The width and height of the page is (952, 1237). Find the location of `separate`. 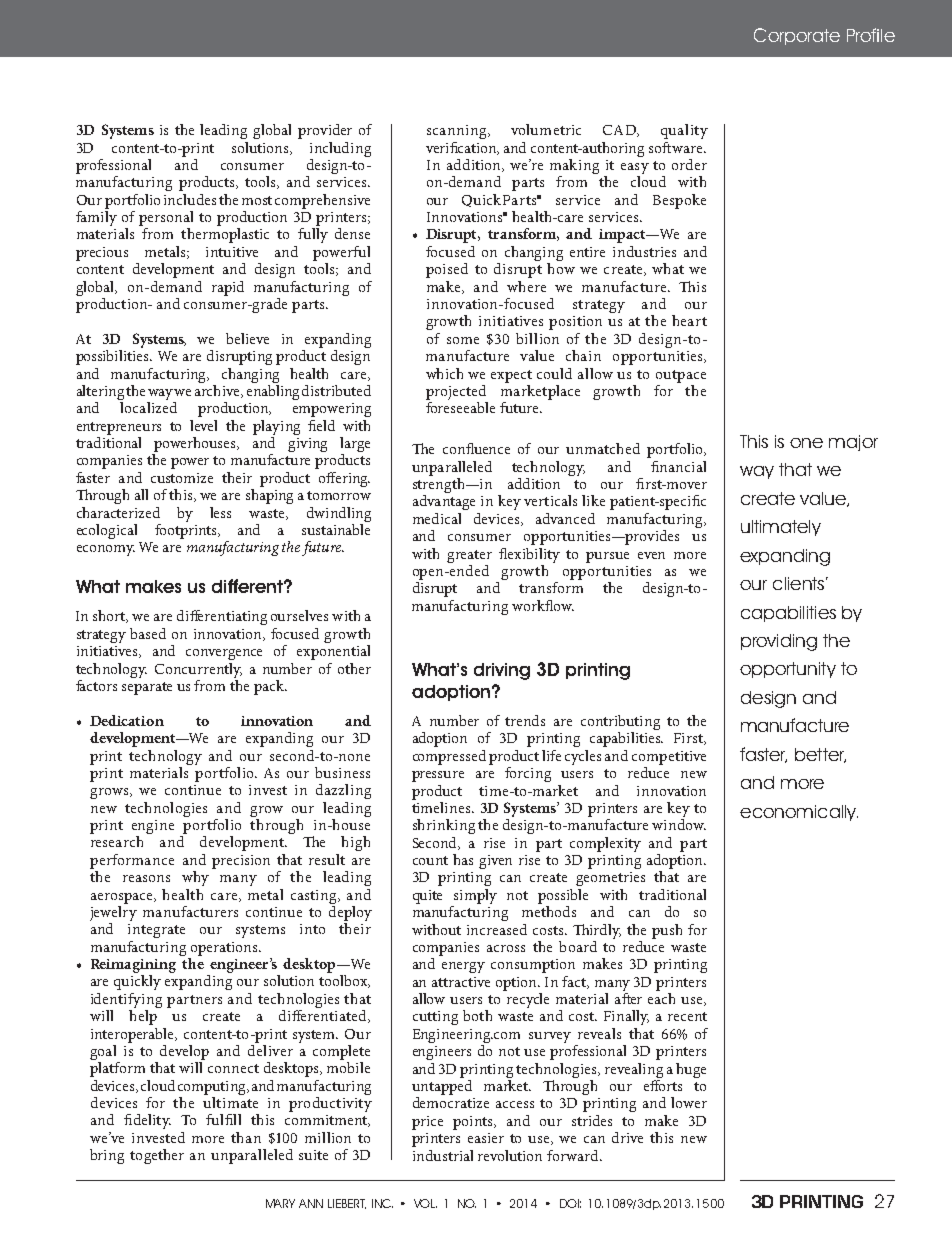

separate is located at coordinates (147, 688).
